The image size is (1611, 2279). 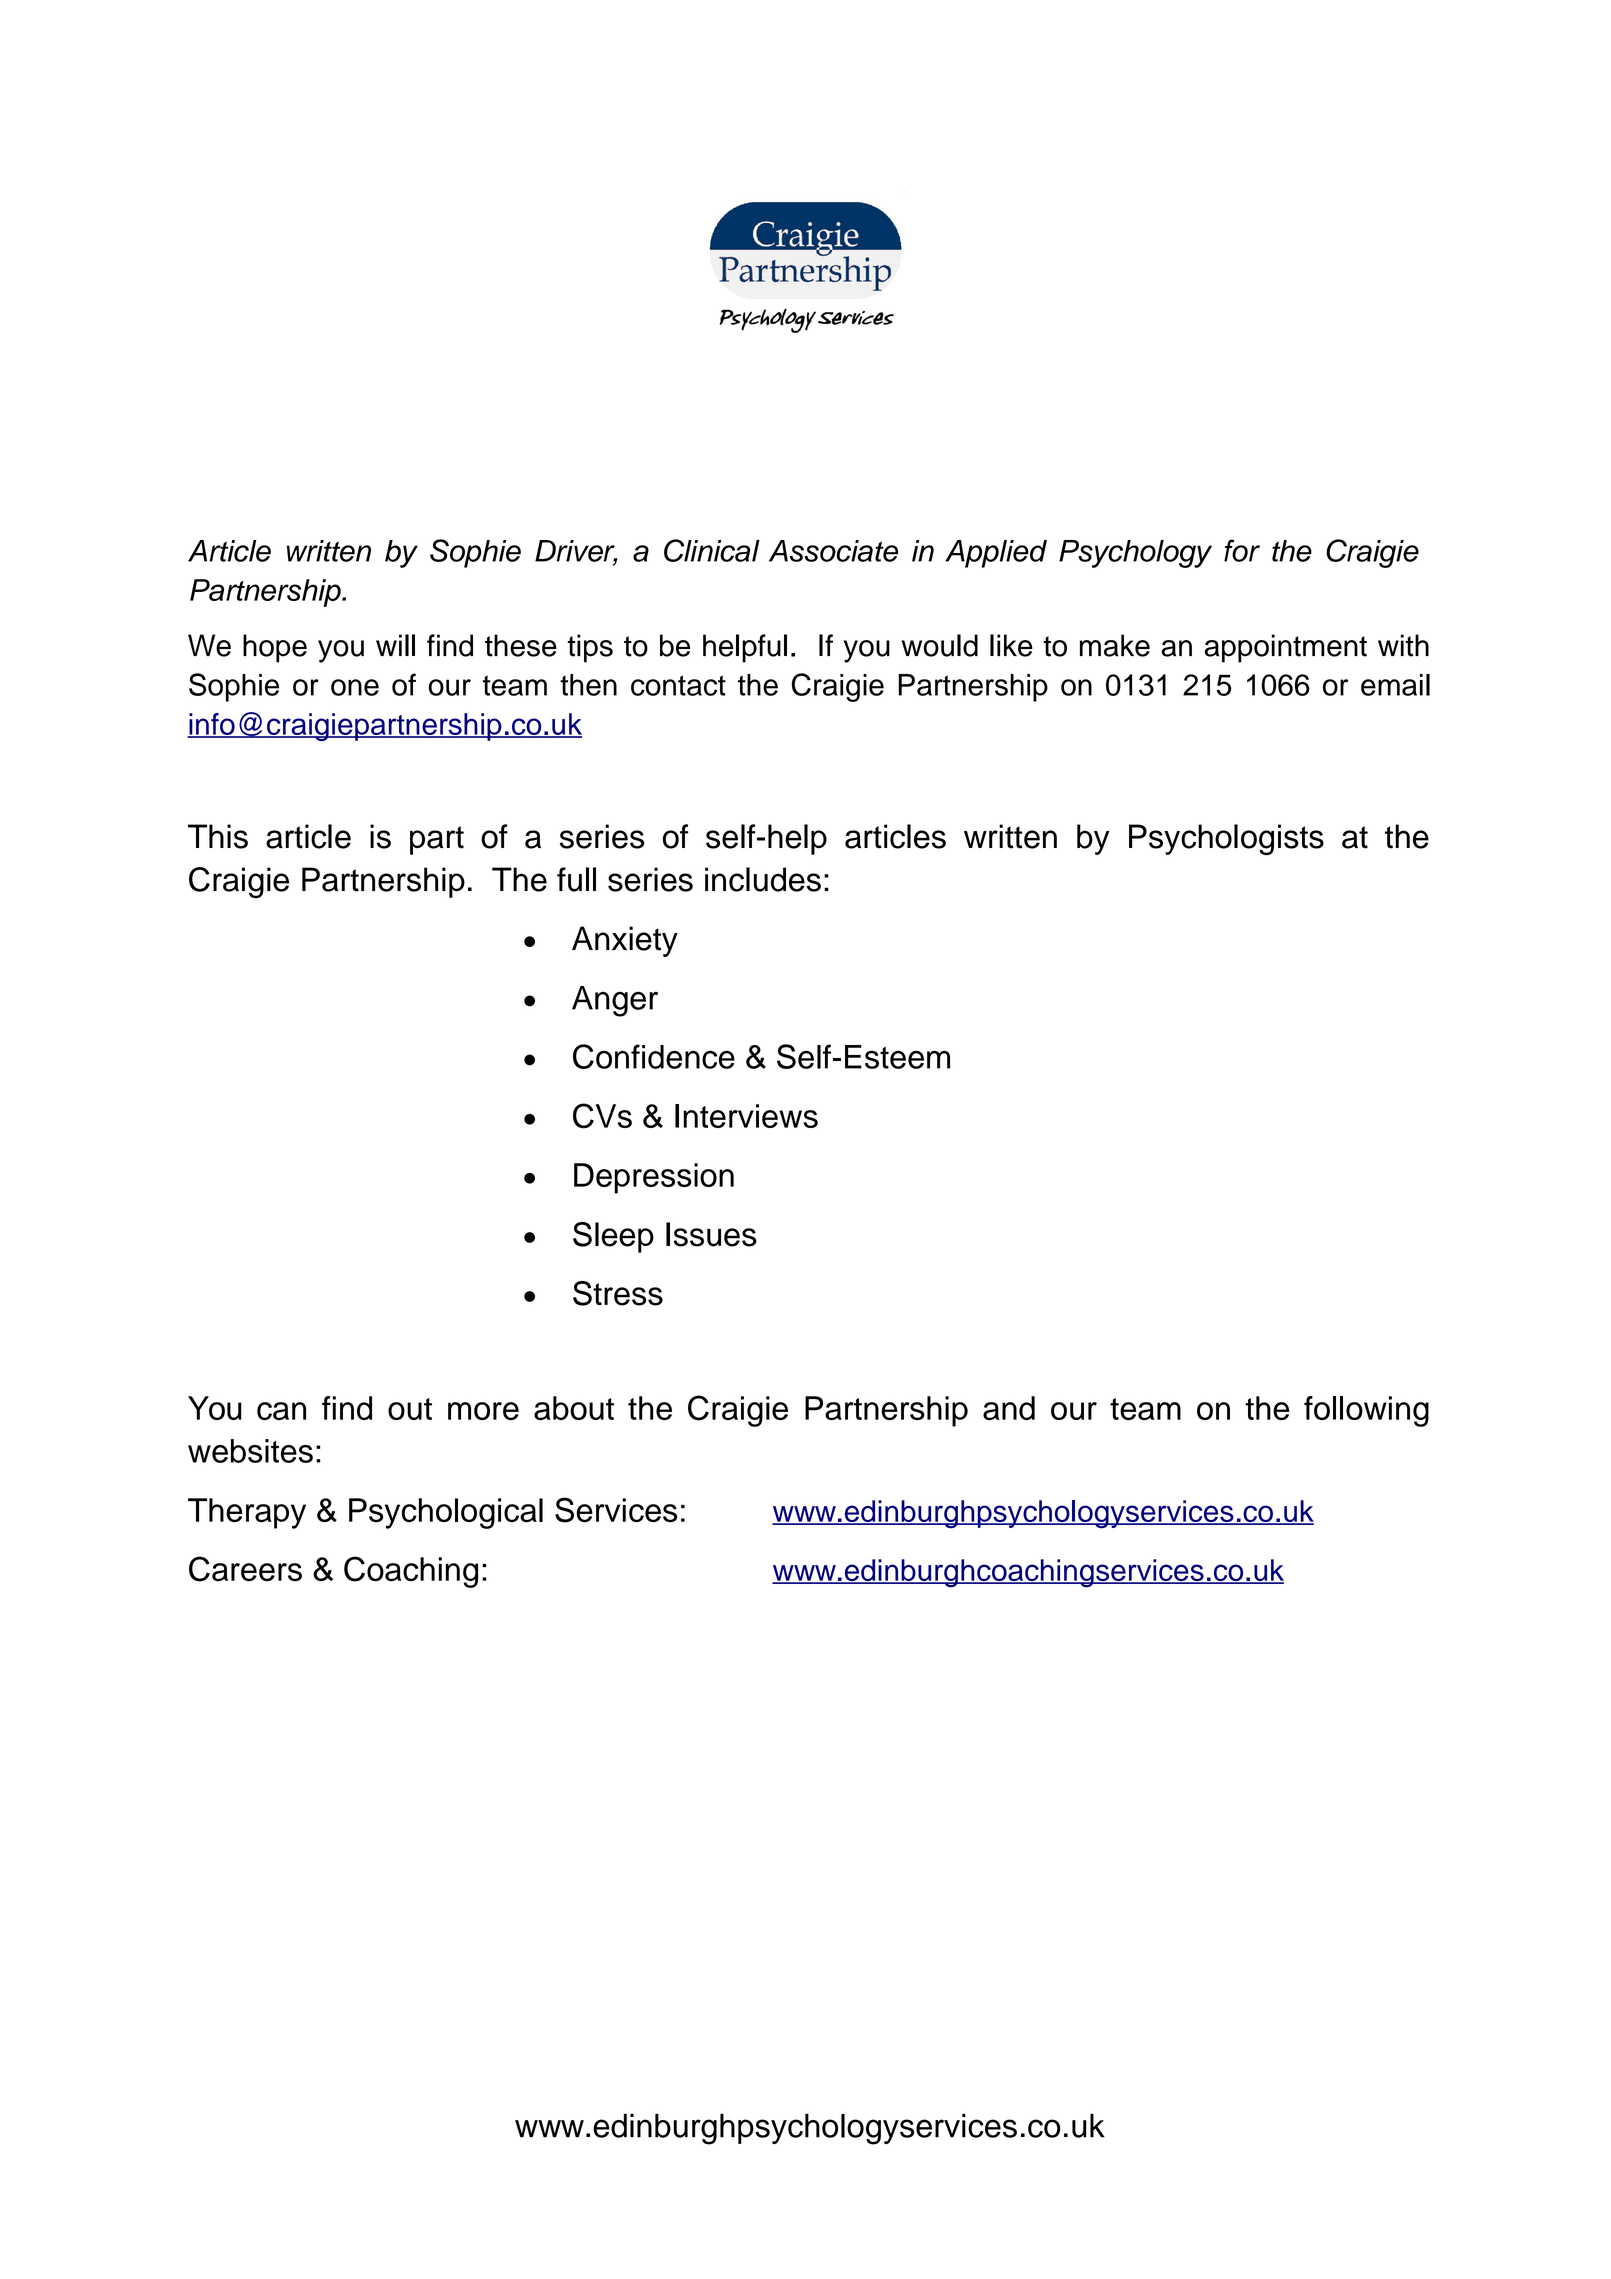 What do you see at coordinates (1226, 839) in the screenshot?
I see `Psychologists` at bounding box center [1226, 839].
